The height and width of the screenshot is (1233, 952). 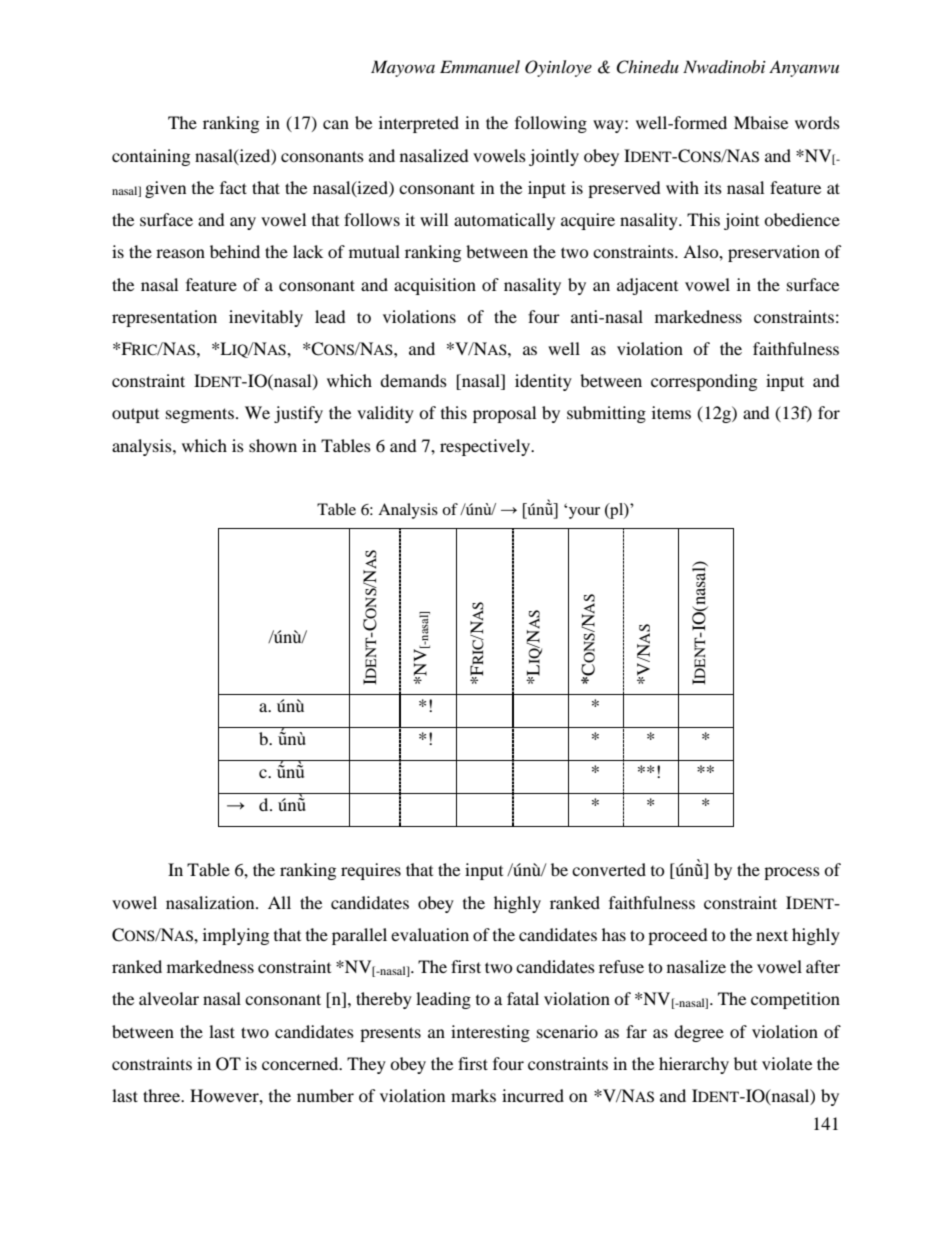 What do you see at coordinates (480, 66) in the screenshot?
I see `Emmanuel` at bounding box center [480, 66].
